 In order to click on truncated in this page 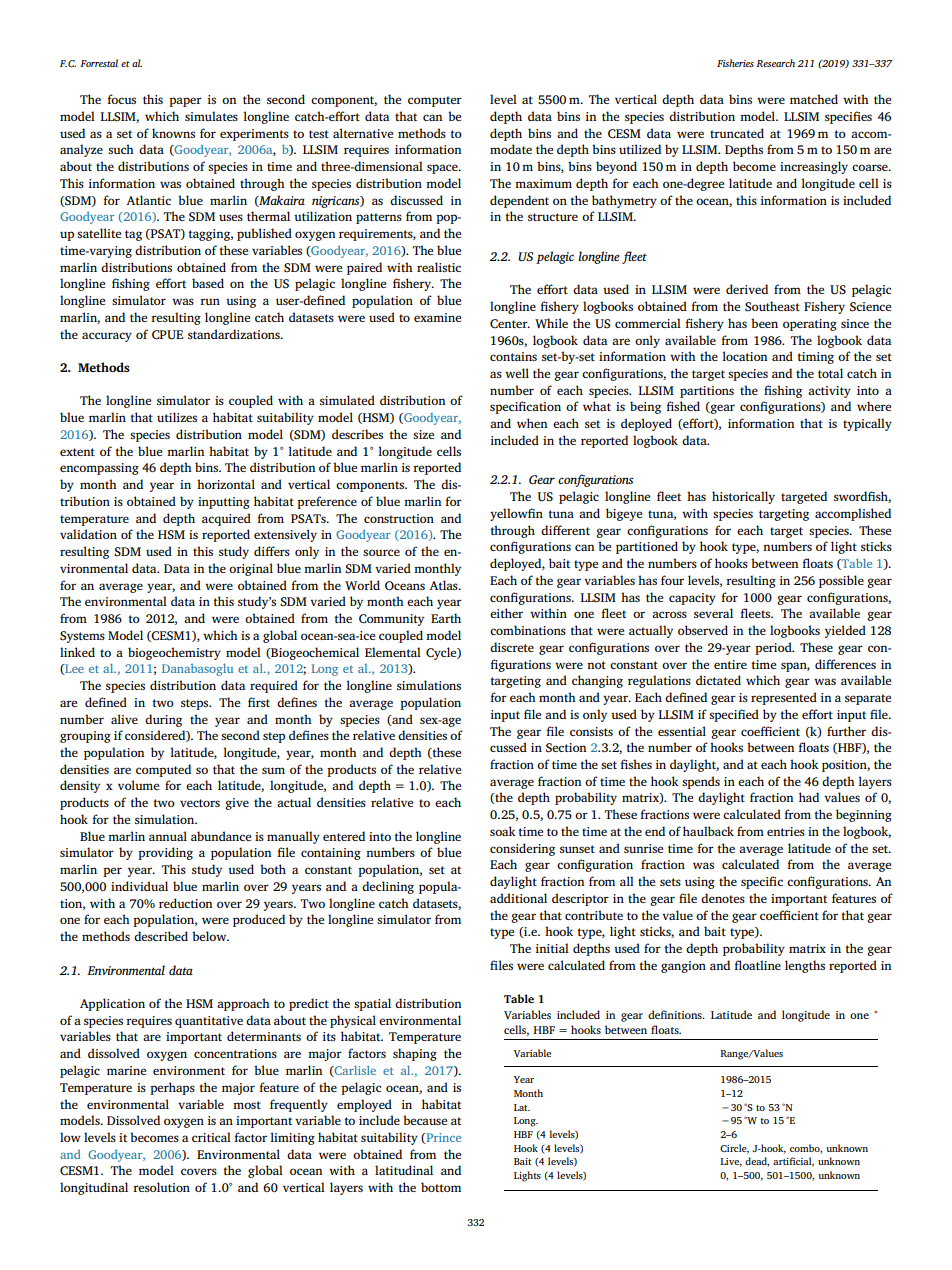, I will do `click(737, 133)`.
